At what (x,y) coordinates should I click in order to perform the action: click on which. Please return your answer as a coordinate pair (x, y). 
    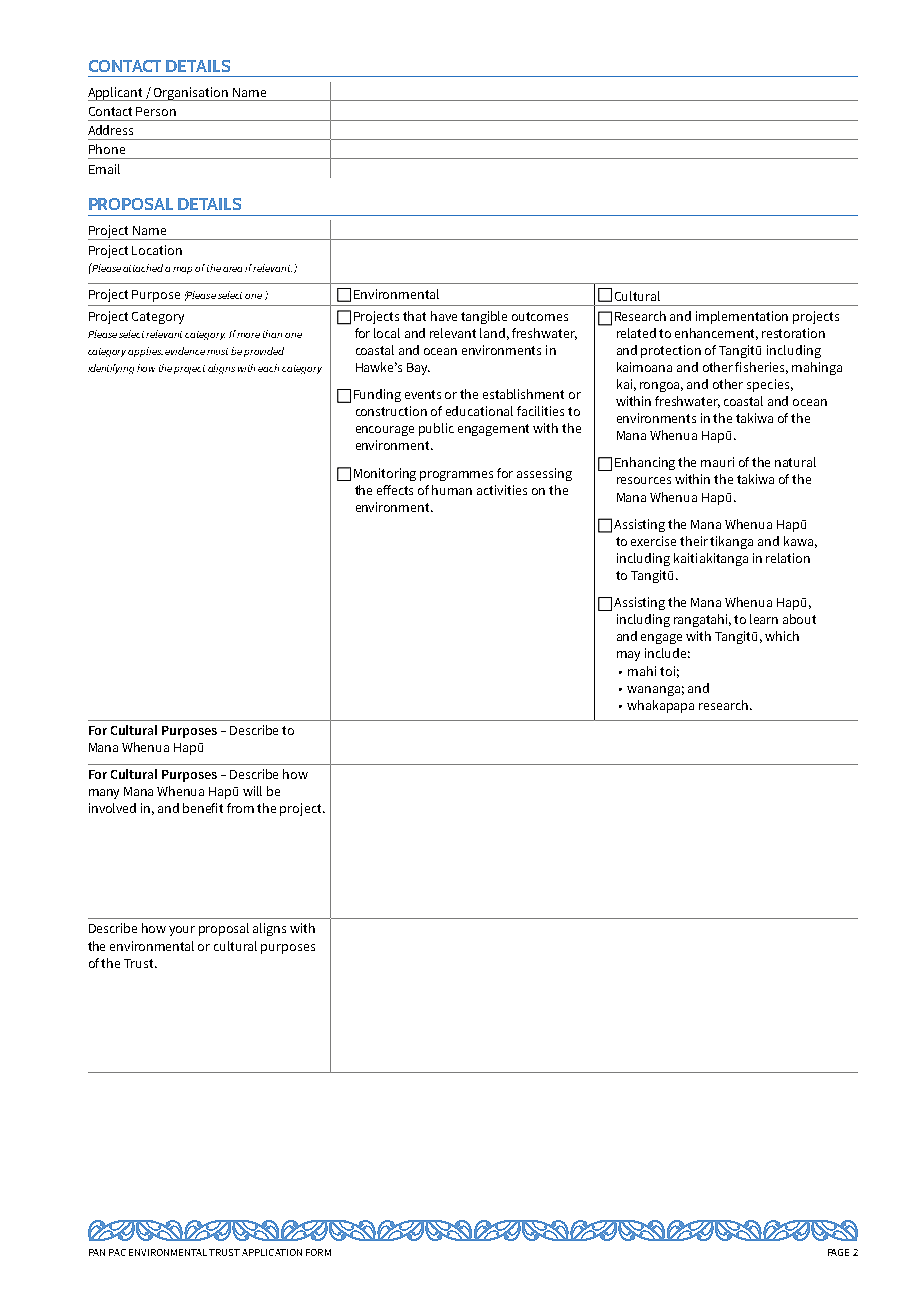
    Looking at the image, I should click on (782, 636).
